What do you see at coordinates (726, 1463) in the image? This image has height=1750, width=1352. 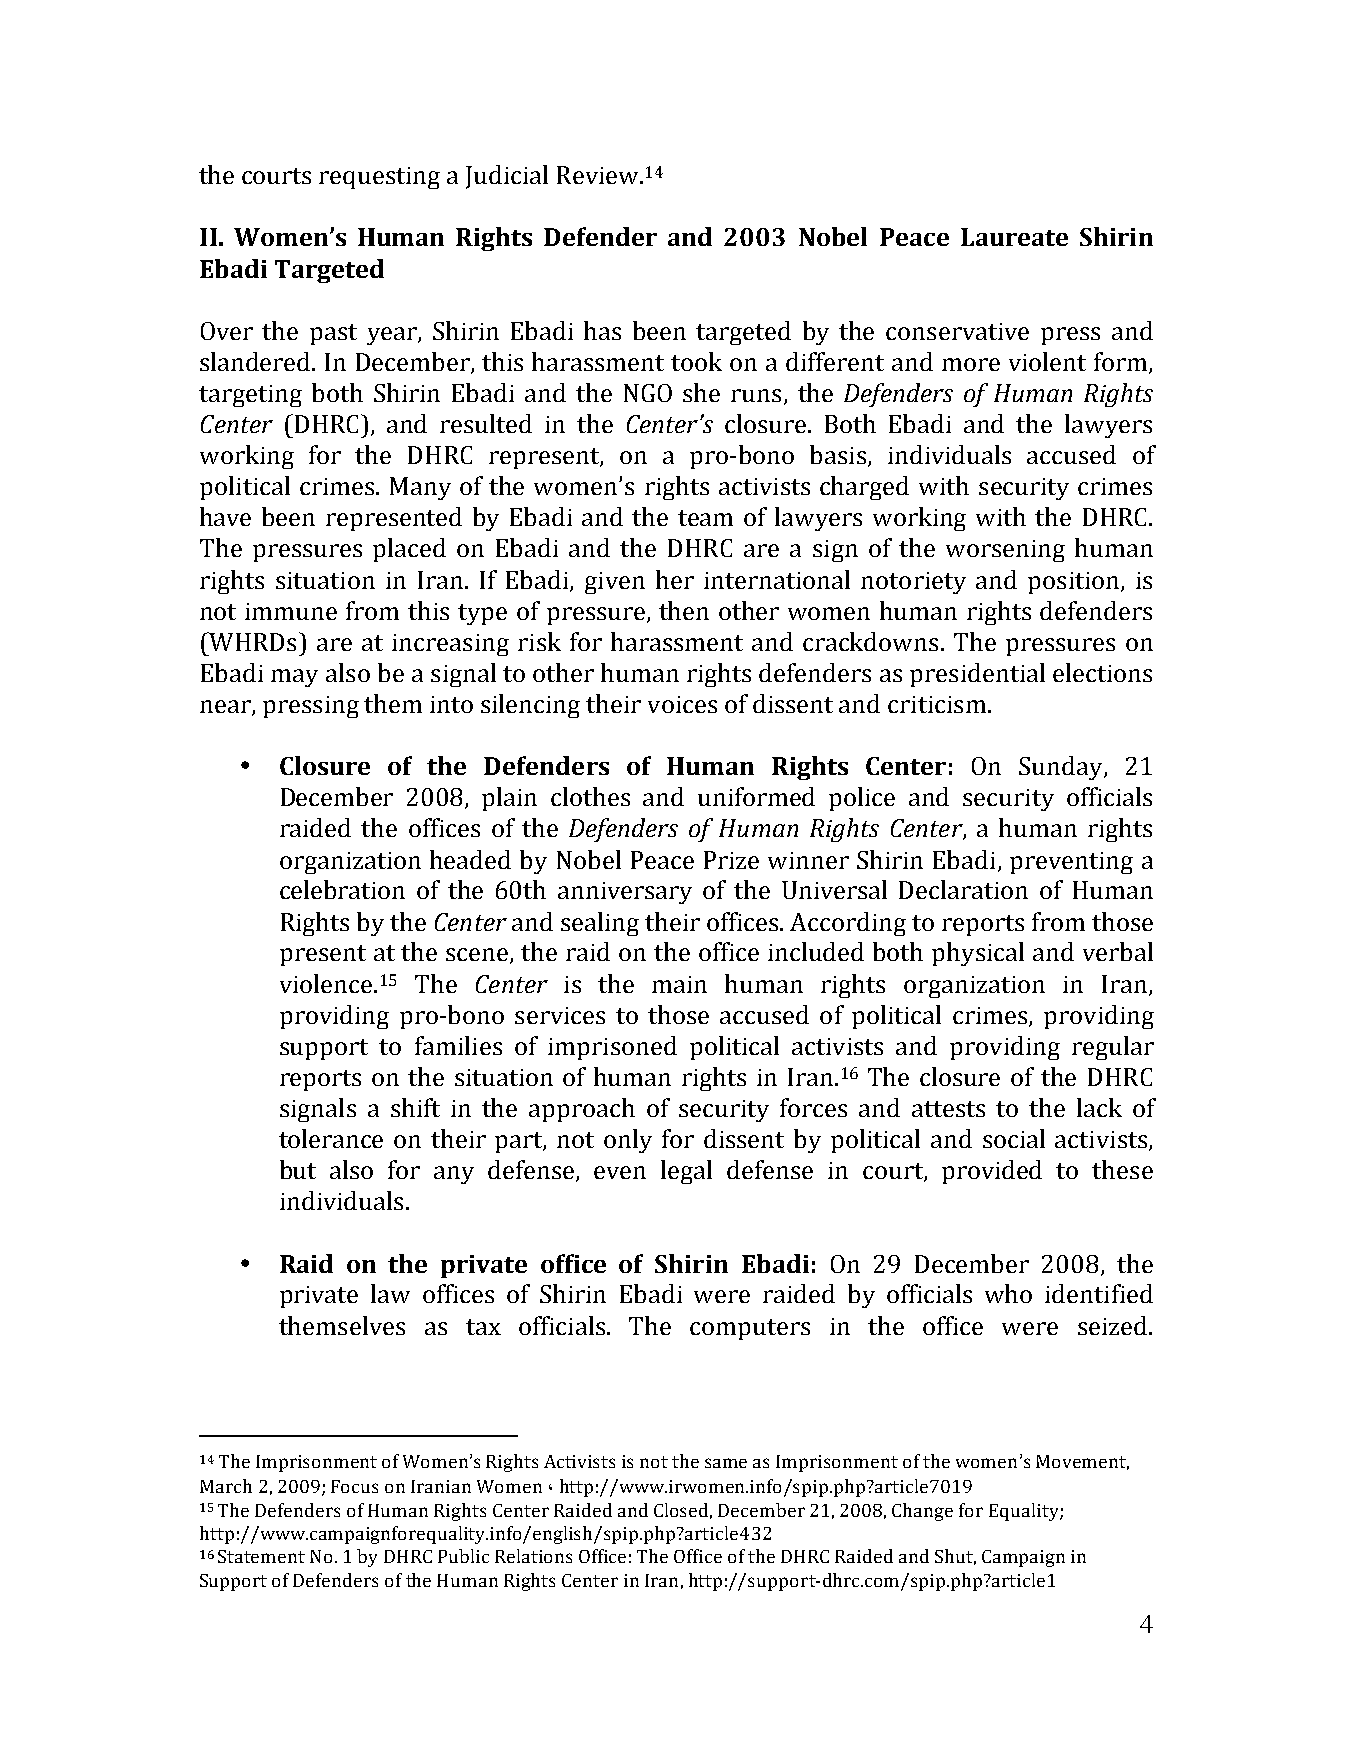 I see `same` at bounding box center [726, 1463].
